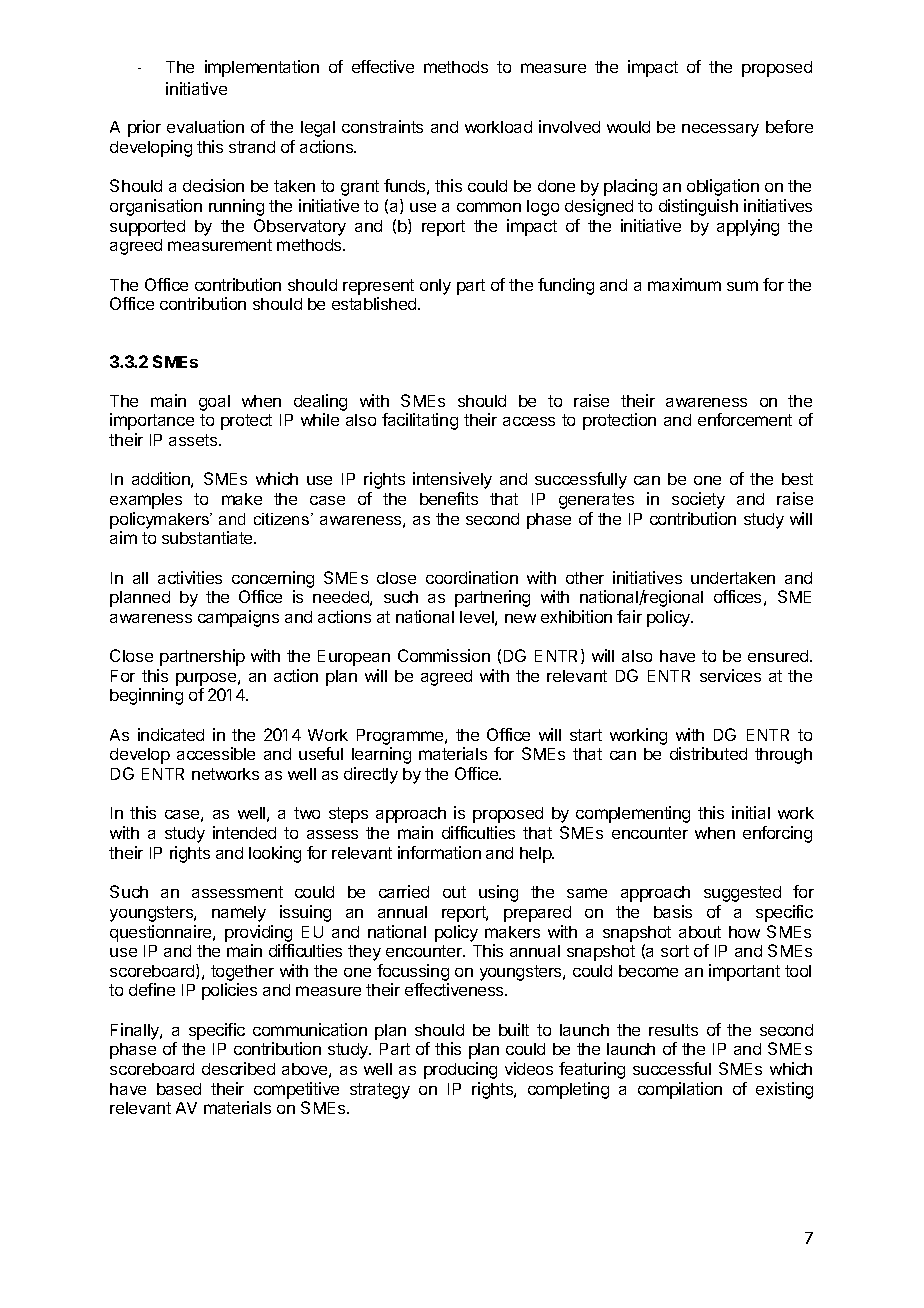  I want to click on constraints, so click(382, 126).
